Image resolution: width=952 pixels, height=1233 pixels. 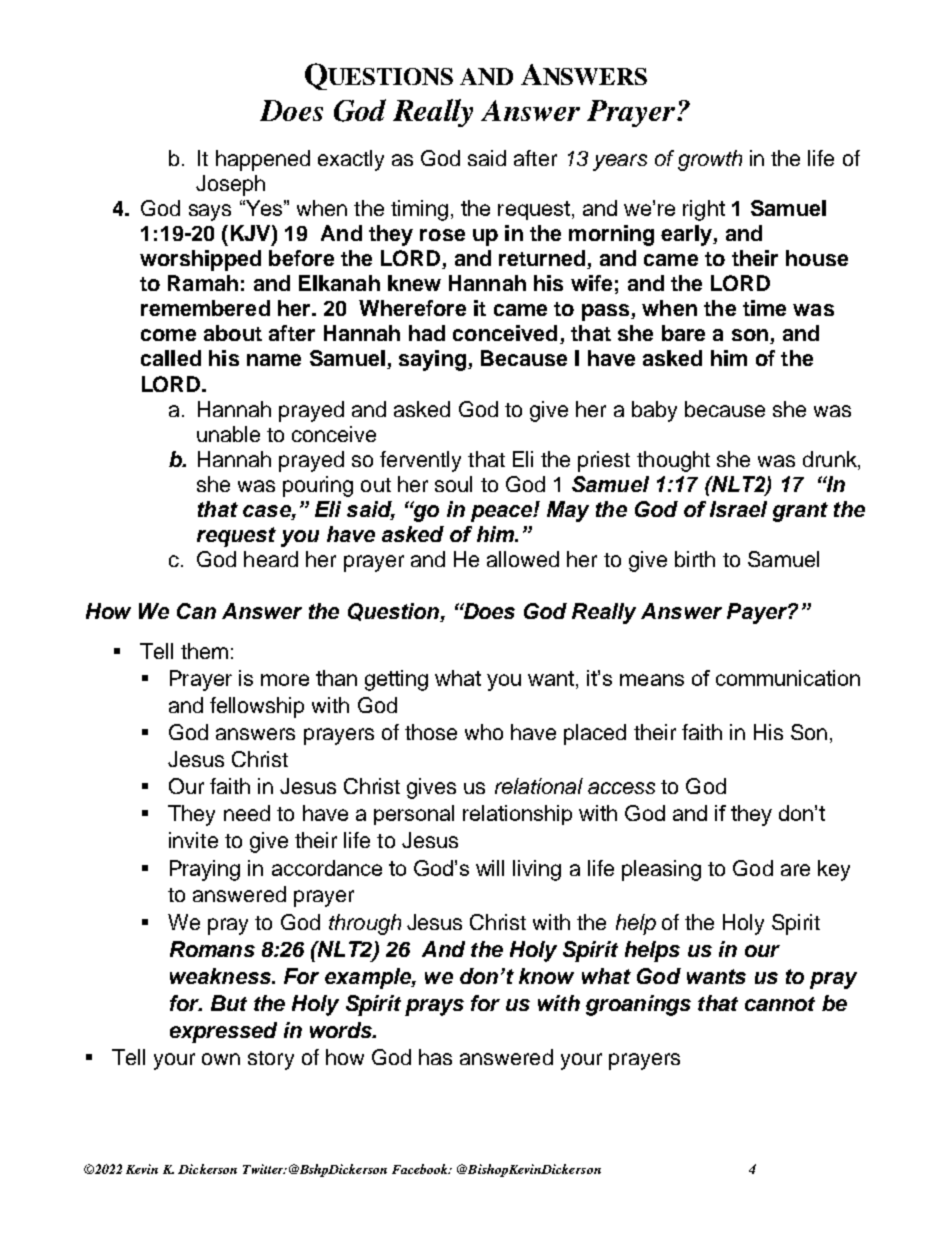 What do you see at coordinates (285, 680) in the screenshot?
I see `more` at bounding box center [285, 680].
